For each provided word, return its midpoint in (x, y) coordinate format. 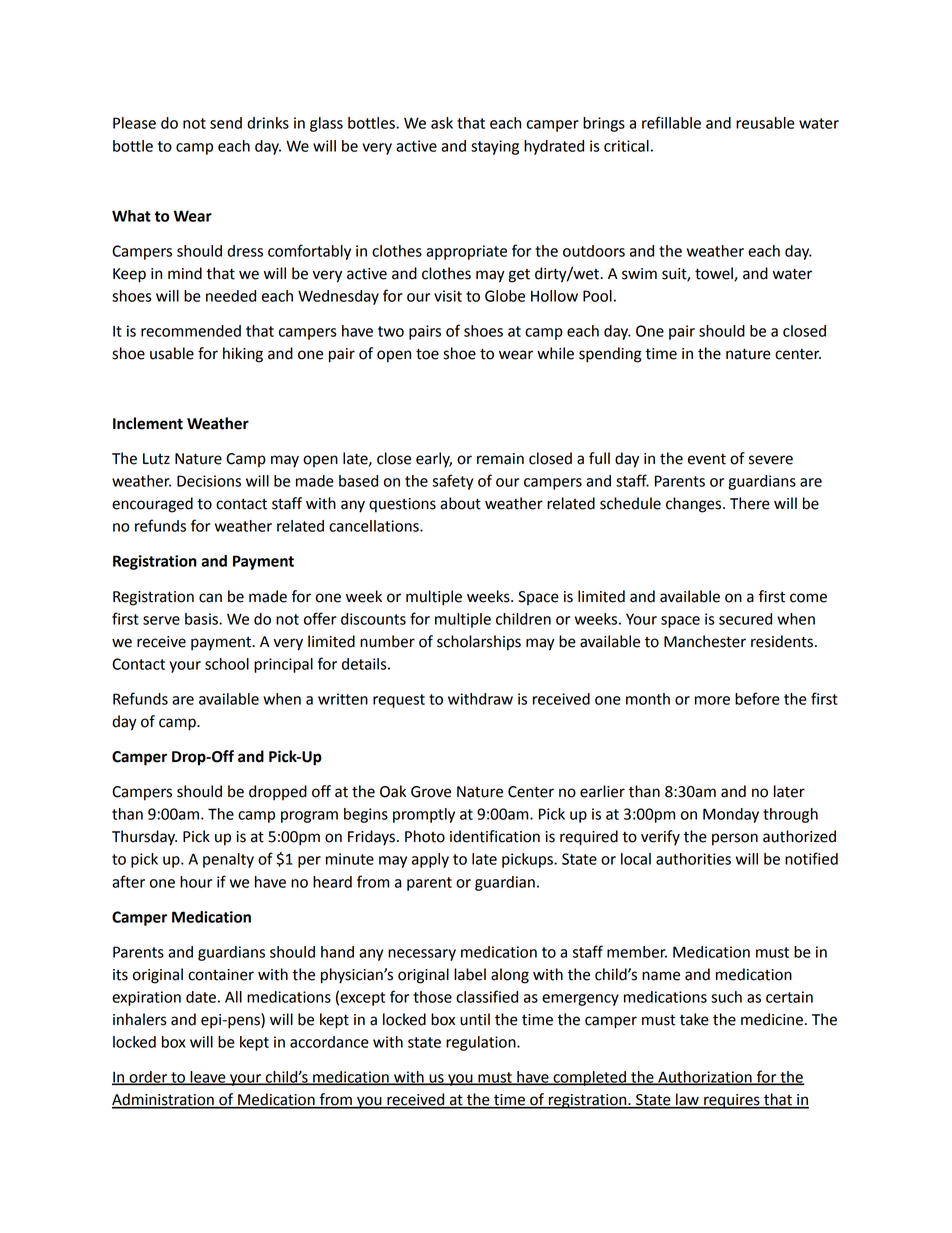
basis (202, 619)
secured (745, 619)
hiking (243, 355)
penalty (228, 860)
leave (208, 1078)
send (226, 123)
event (707, 459)
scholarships (479, 643)
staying (495, 147)
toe (427, 354)
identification (495, 836)
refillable (671, 122)
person (735, 839)
